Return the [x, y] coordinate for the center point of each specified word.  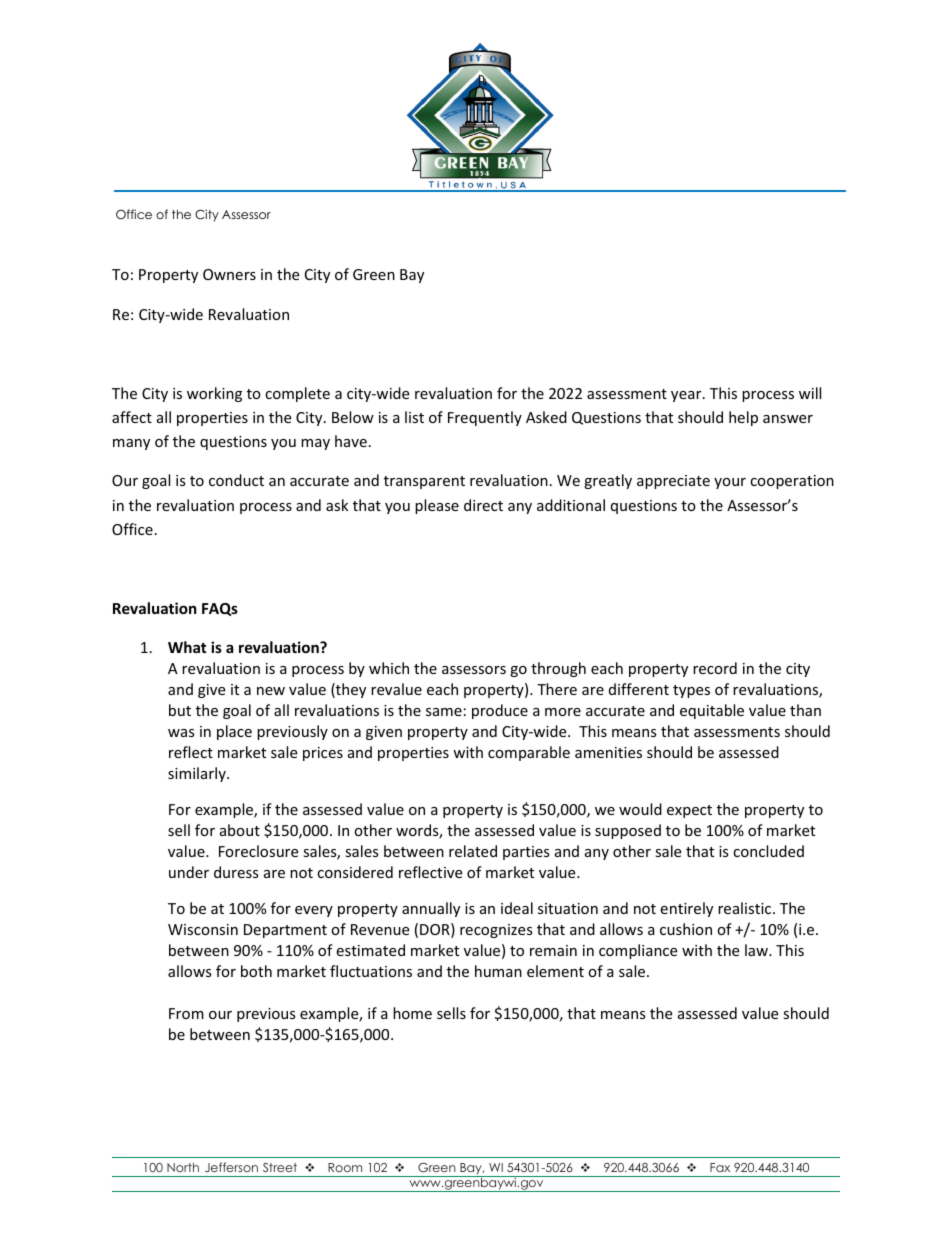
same [444, 712]
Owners [229, 274]
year [687, 396]
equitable [712, 711]
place [234, 732]
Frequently [485, 418]
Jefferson [231, 1167]
